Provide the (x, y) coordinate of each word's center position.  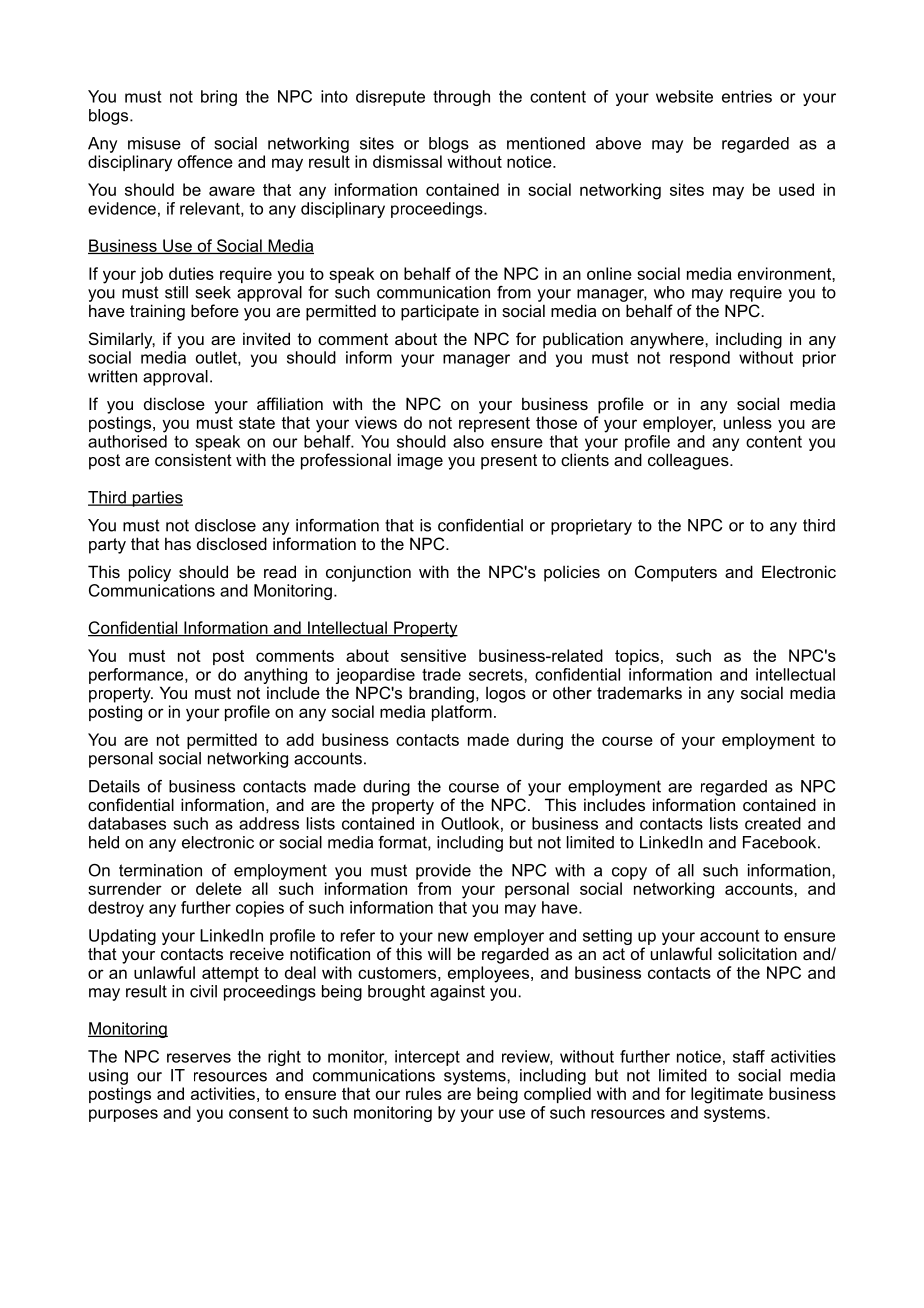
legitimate (727, 1095)
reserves (199, 1058)
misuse (154, 143)
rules (424, 1093)
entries (747, 96)
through (461, 98)
